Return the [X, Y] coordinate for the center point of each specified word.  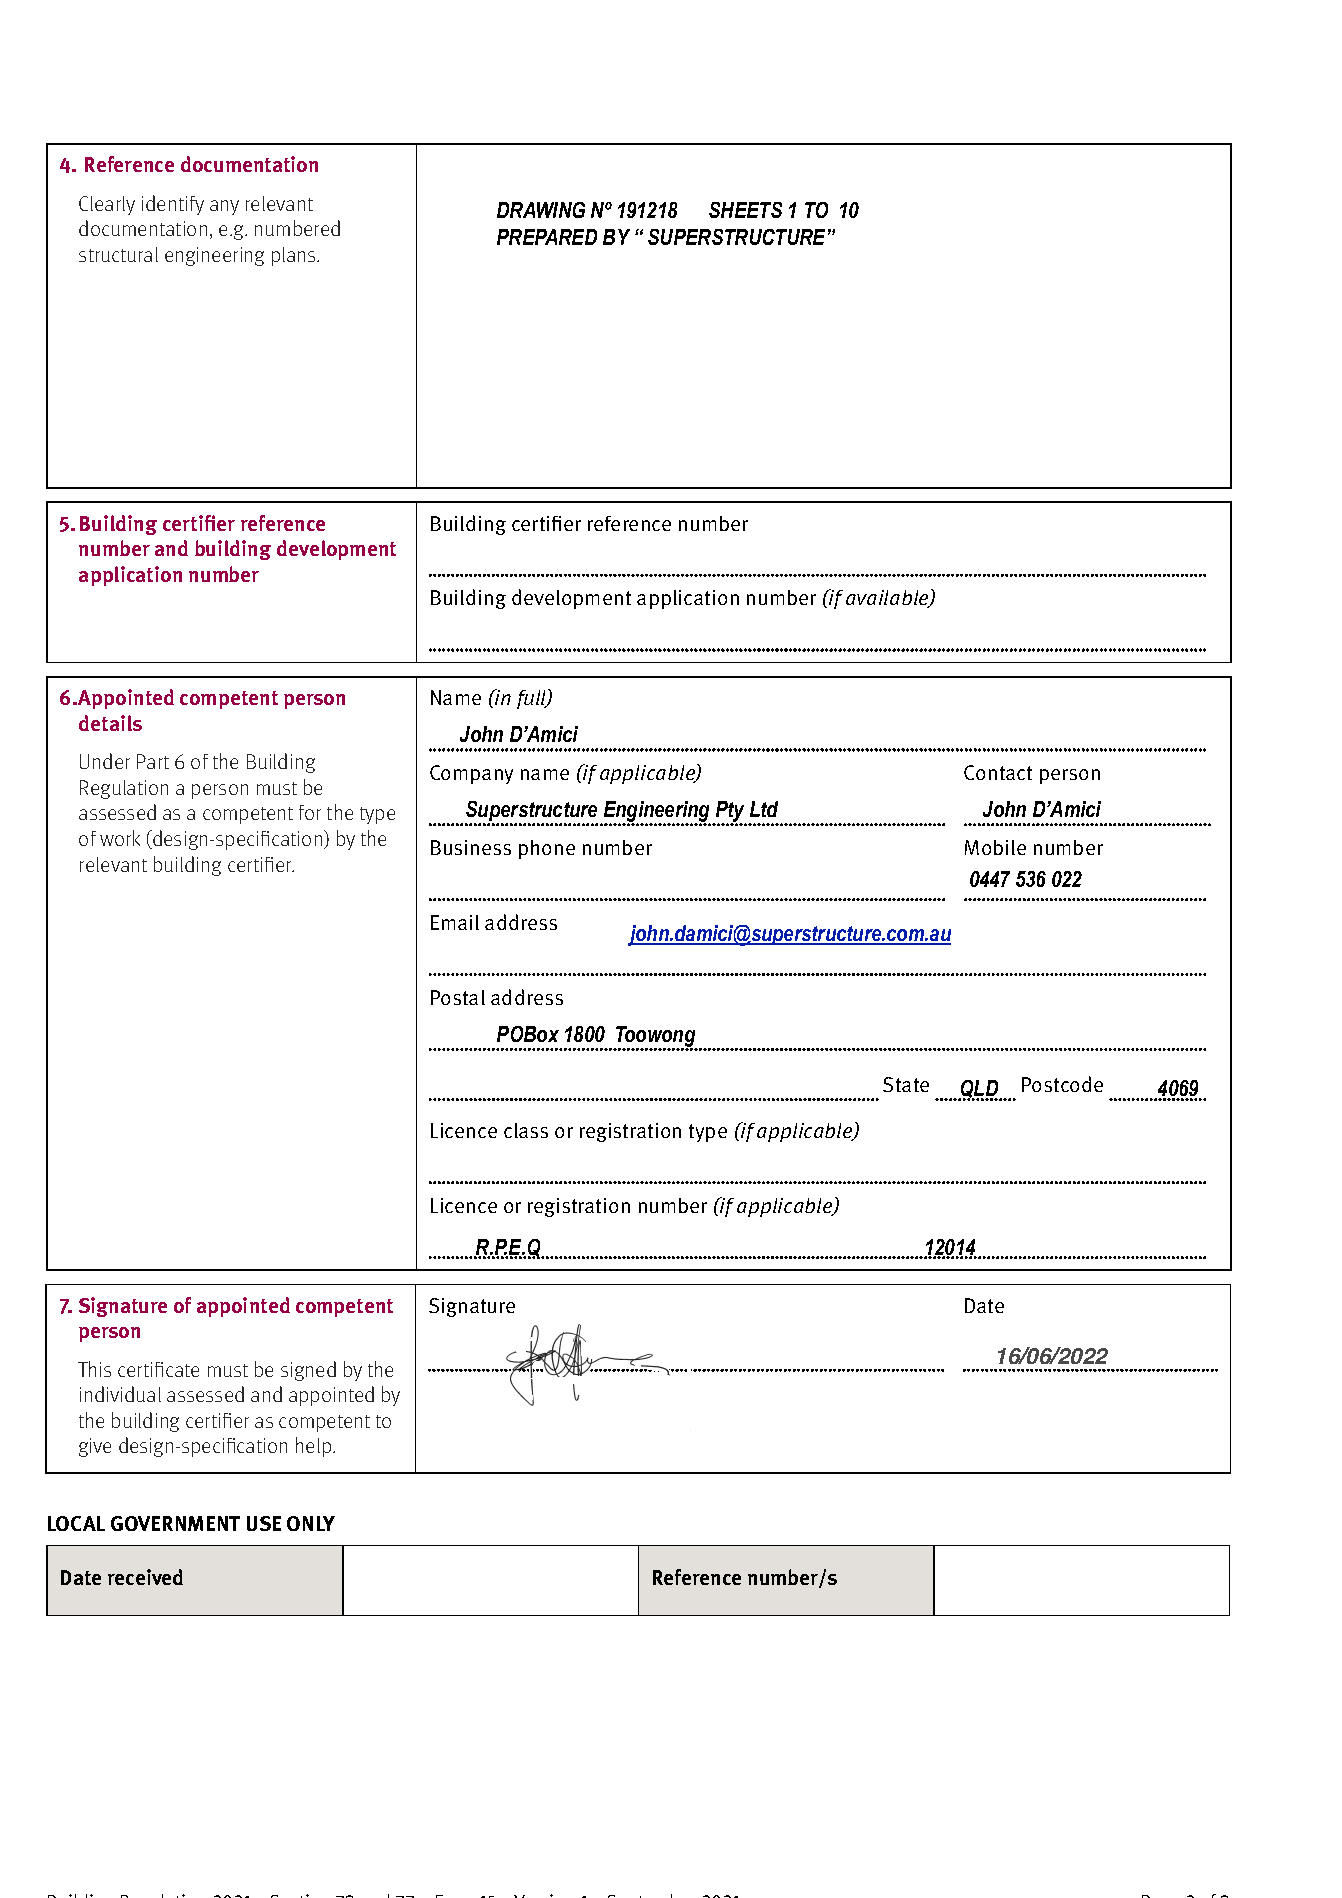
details [110, 723]
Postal [458, 997]
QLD [980, 1090]
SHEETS [745, 210]
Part [153, 761]
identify [173, 205]
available [888, 599]
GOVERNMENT [175, 1523]
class [526, 1130]
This [94, 1369]
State [906, 1084]
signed [308, 1371]
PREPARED [547, 237]
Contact [998, 772]
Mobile [995, 847]
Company [471, 774]
